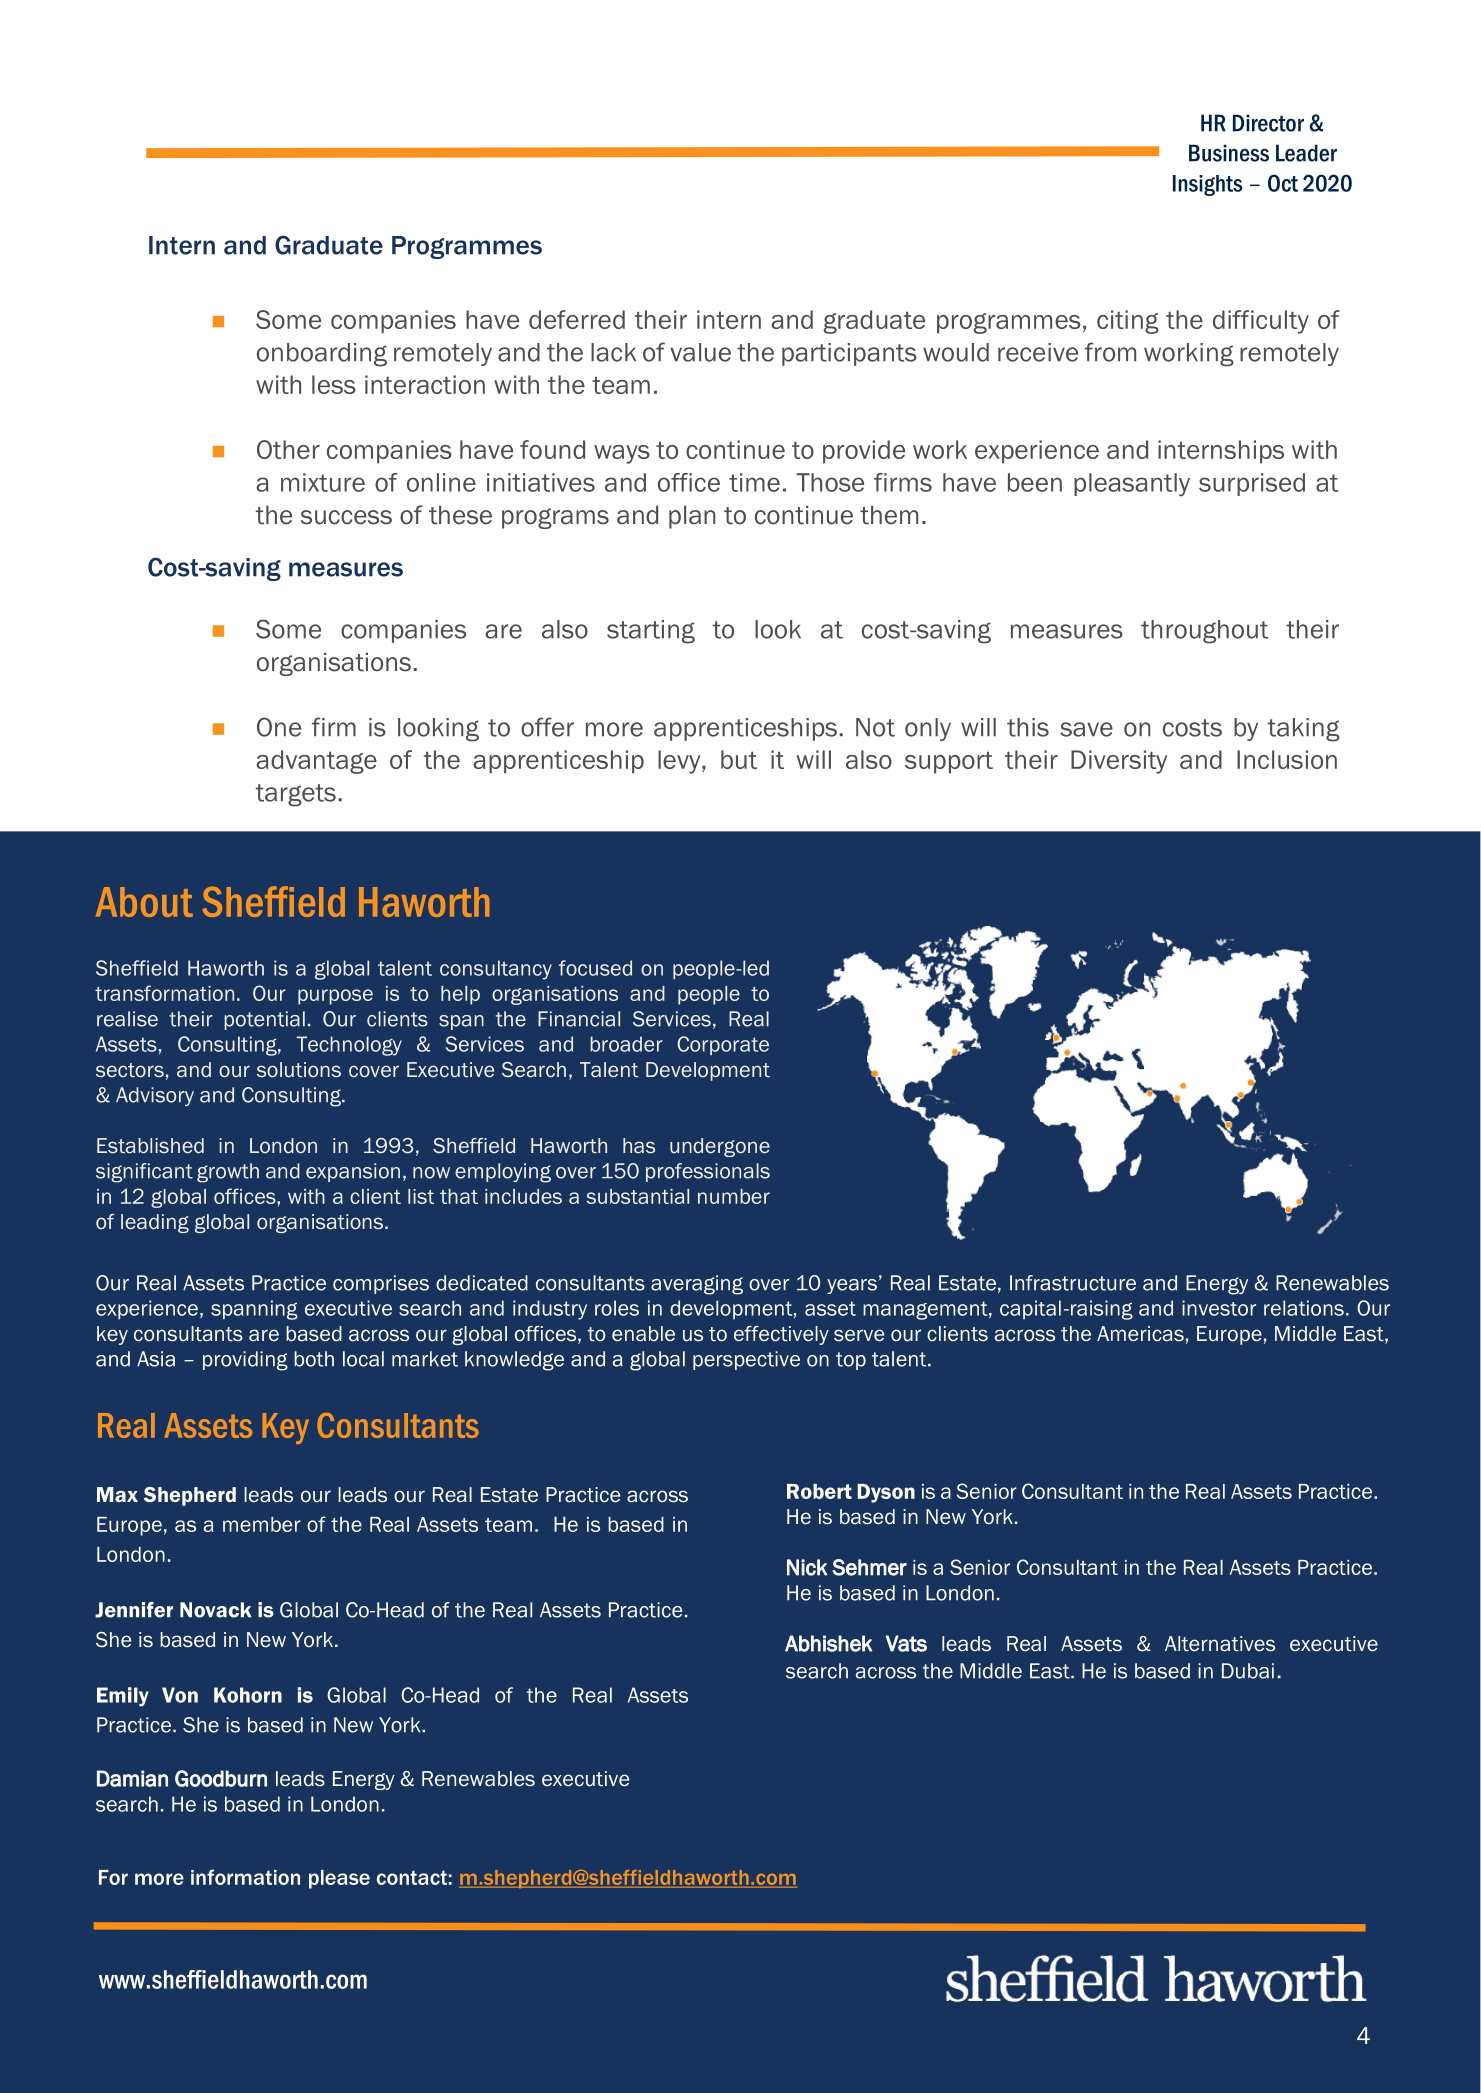  What do you see at coordinates (1207, 185) in the document?
I see `Insights` at bounding box center [1207, 185].
